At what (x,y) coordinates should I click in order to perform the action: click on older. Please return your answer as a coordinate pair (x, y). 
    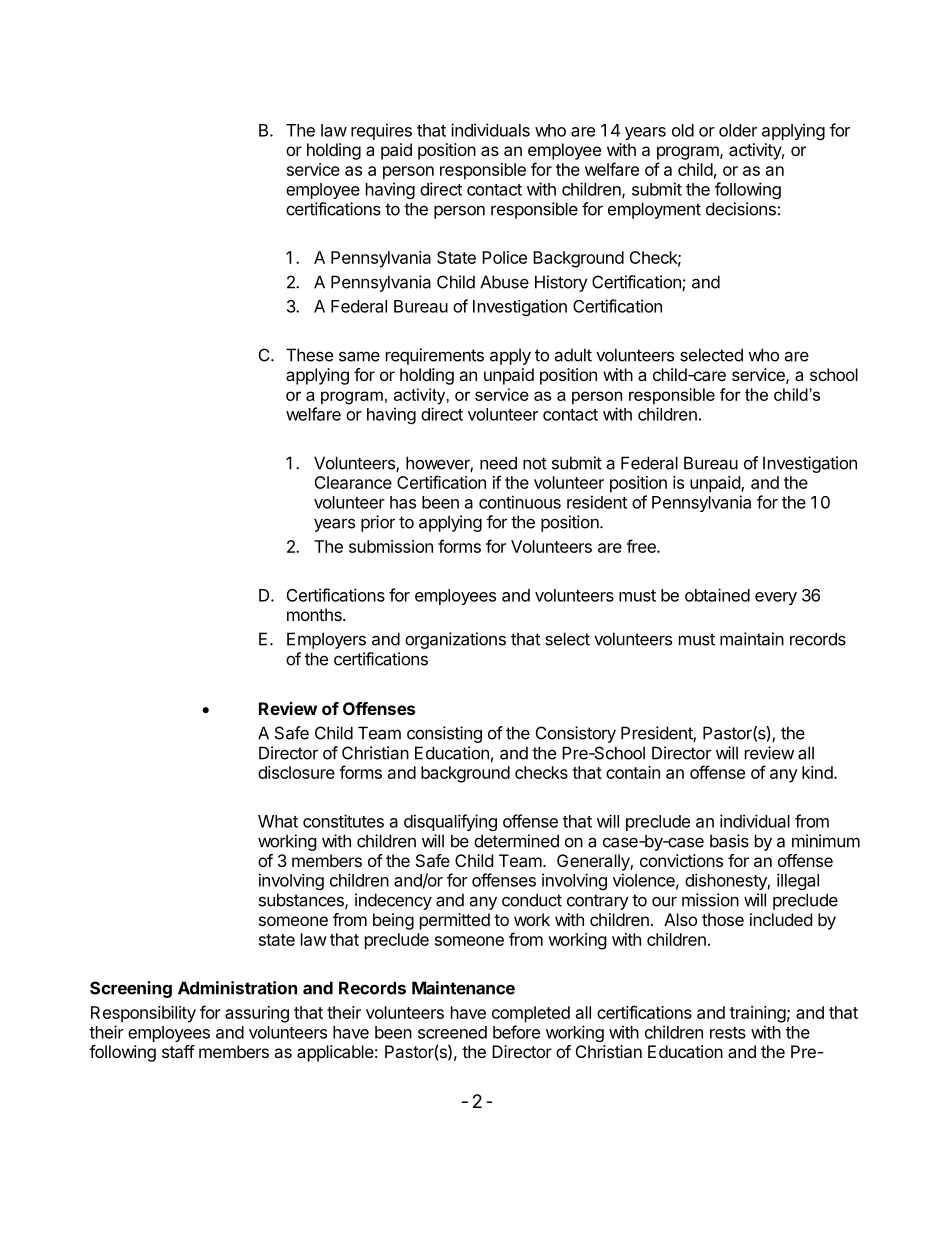
    Looking at the image, I should click on (738, 130).
